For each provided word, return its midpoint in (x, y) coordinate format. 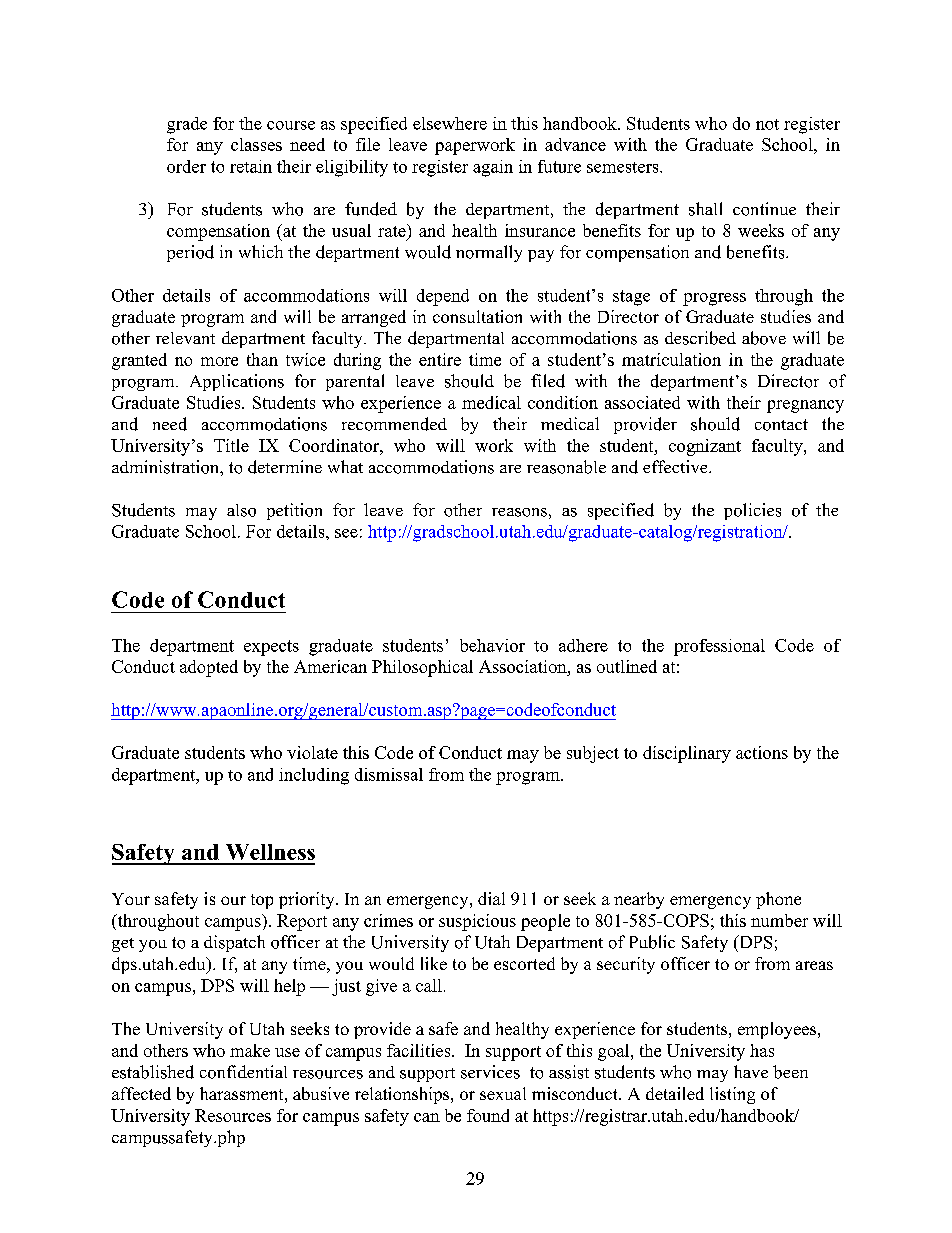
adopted (209, 668)
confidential (243, 1072)
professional (719, 647)
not (767, 124)
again (493, 168)
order (186, 166)
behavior (492, 645)
